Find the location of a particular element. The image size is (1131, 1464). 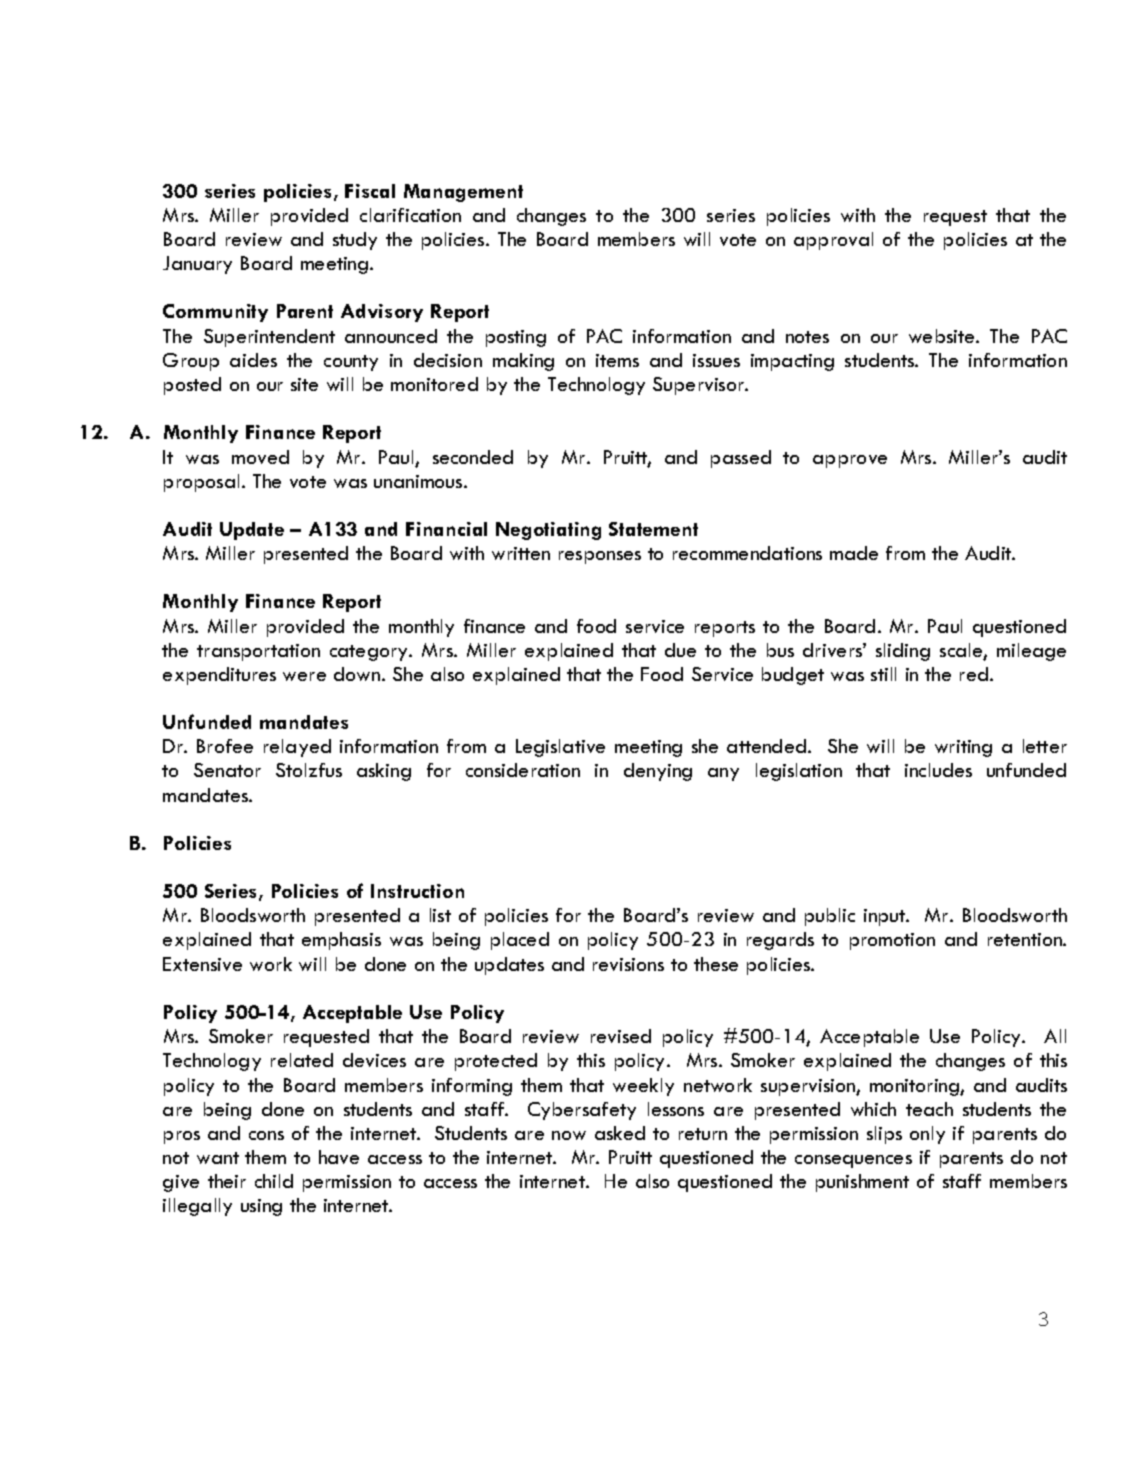

Legislative is located at coordinates (560, 748).
